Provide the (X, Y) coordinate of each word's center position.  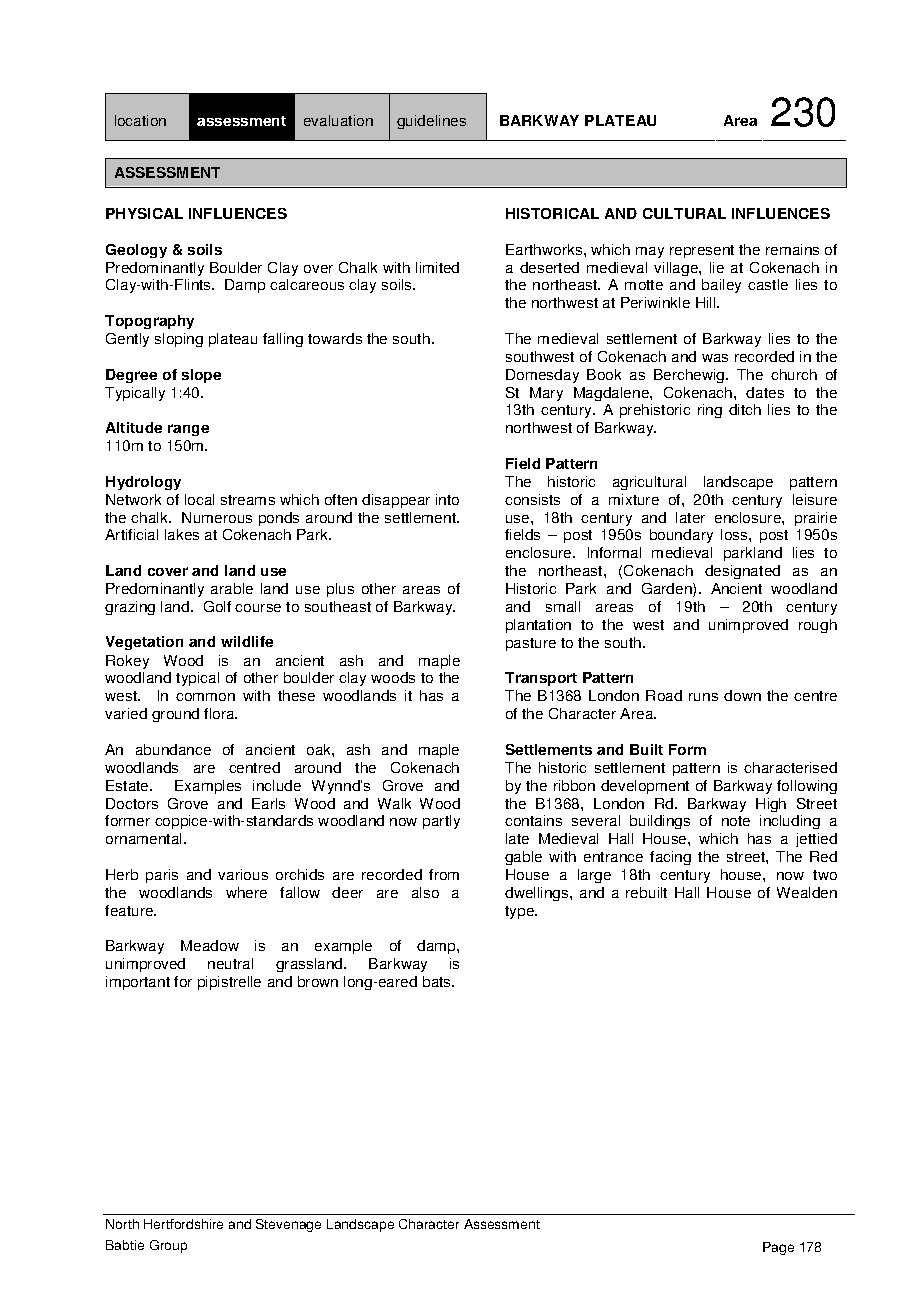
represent (702, 251)
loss (735, 534)
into (447, 499)
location (140, 120)
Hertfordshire (183, 1224)
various (243, 874)
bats (438, 981)
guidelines (431, 122)
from (444, 874)
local (199, 499)
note (736, 821)
